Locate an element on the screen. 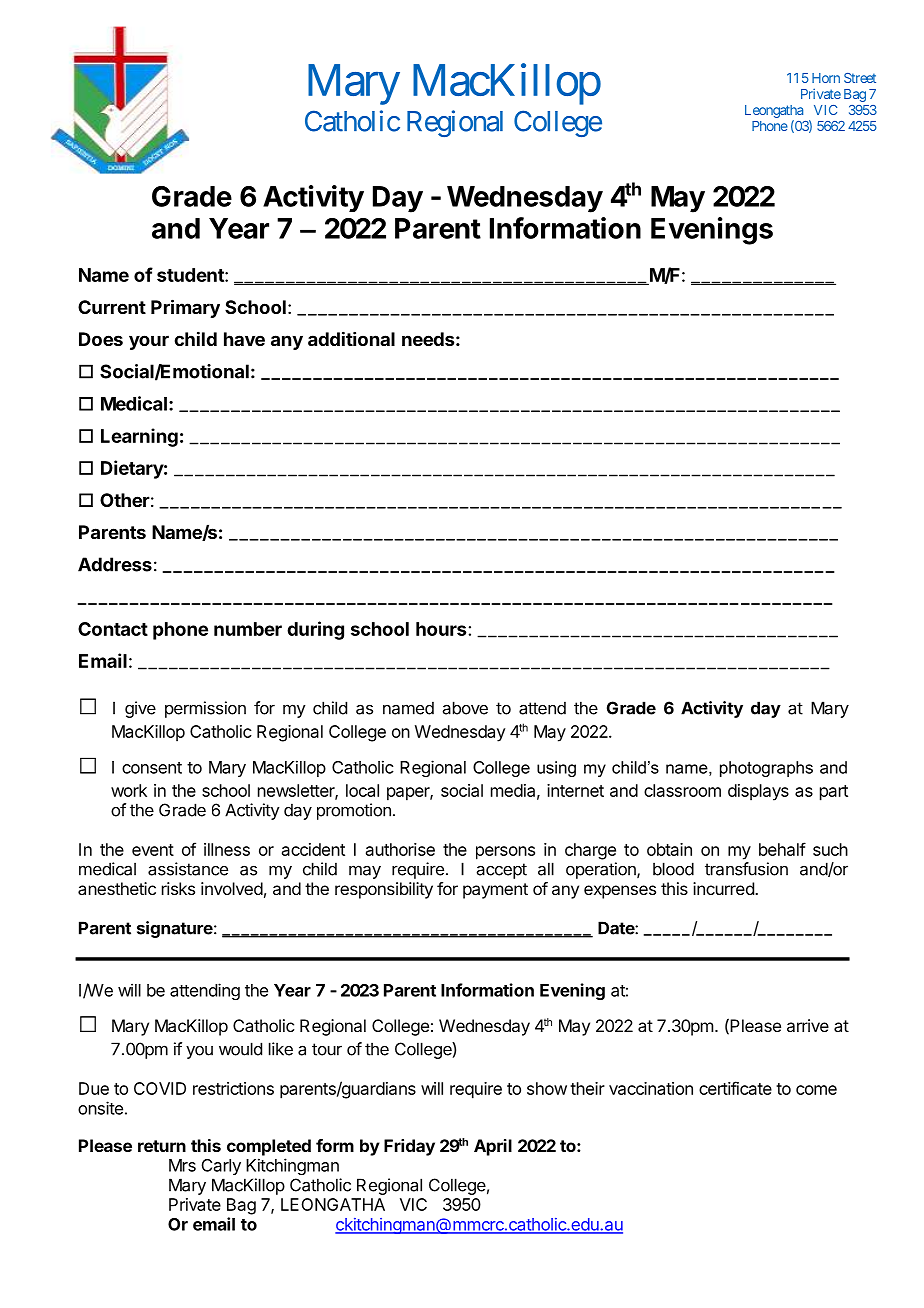  transfusion is located at coordinates (746, 869).
